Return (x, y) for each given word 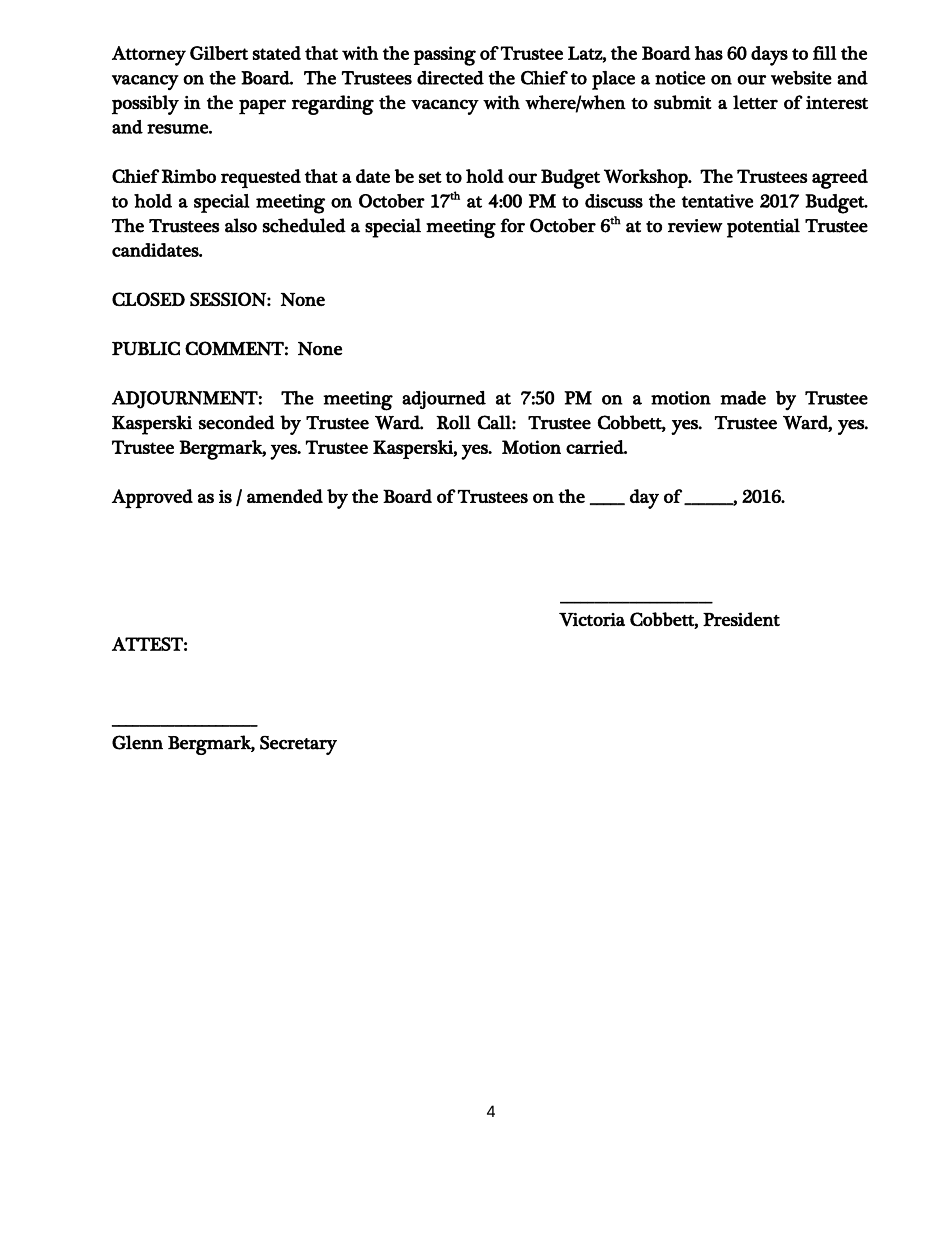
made (743, 398)
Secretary (298, 745)
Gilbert (219, 53)
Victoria (592, 620)
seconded (237, 422)
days (769, 56)
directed (450, 78)
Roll (453, 422)
